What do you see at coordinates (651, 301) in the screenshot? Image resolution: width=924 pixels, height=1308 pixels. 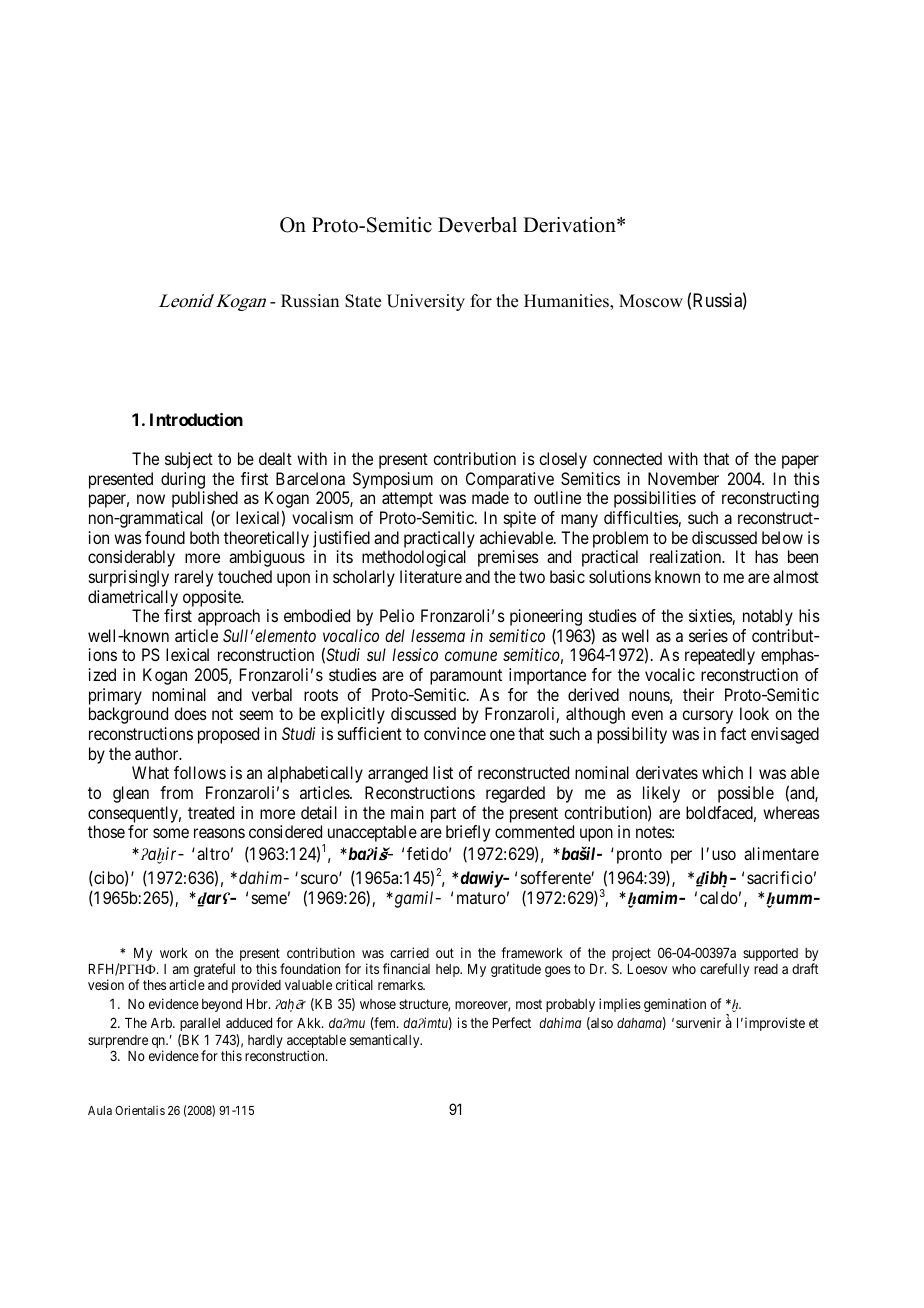 I see `Moscow` at bounding box center [651, 301].
